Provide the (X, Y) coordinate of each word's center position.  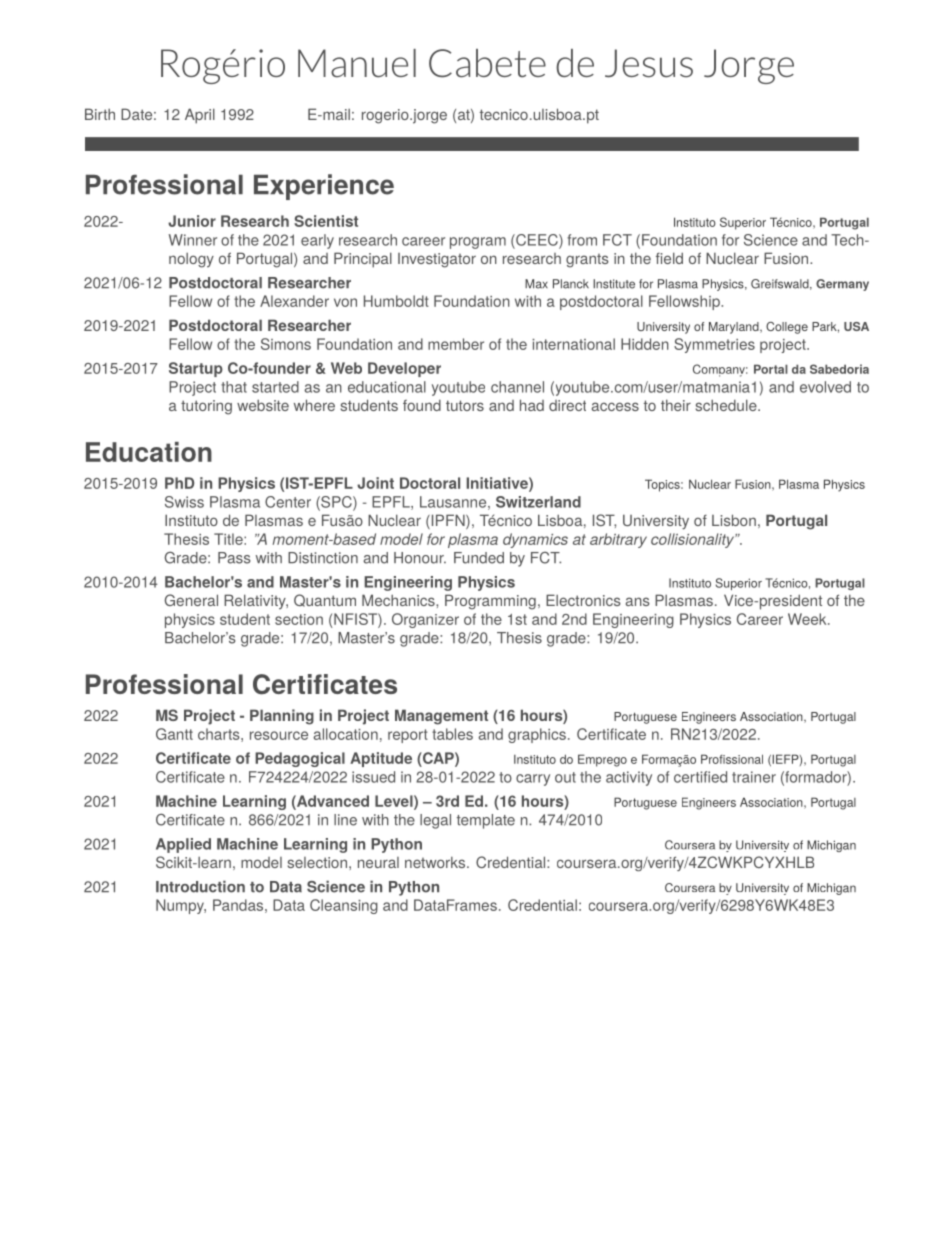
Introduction (200, 886)
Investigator (437, 260)
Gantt (174, 734)
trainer (754, 777)
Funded (479, 558)
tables (452, 734)
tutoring (206, 407)
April (200, 116)
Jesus (649, 63)
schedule (727, 405)
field (669, 258)
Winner (193, 240)
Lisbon (734, 520)
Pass (234, 558)
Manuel (357, 63)
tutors (465, 405)
